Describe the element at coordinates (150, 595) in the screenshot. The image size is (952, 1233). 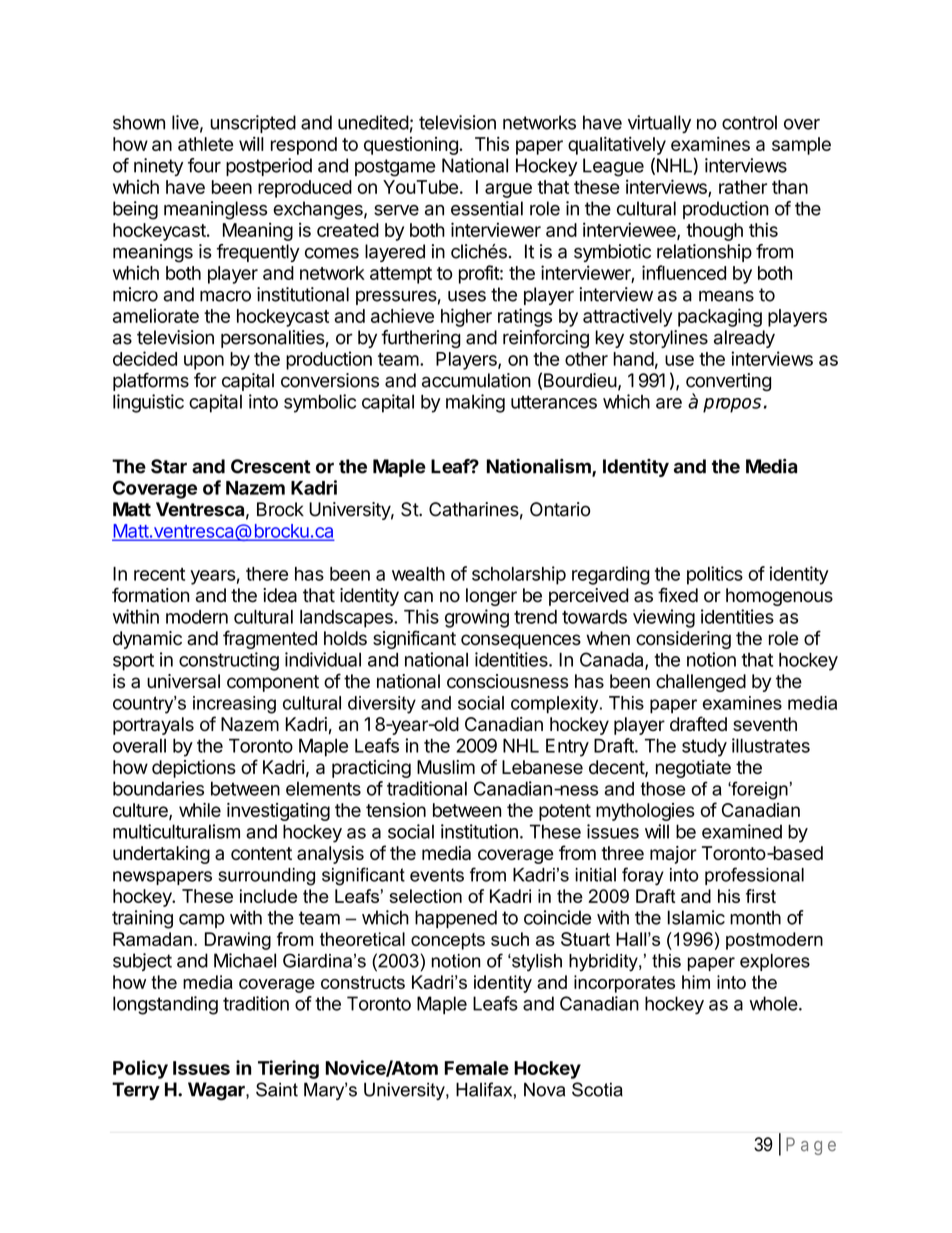
I see `formation` at that location.
